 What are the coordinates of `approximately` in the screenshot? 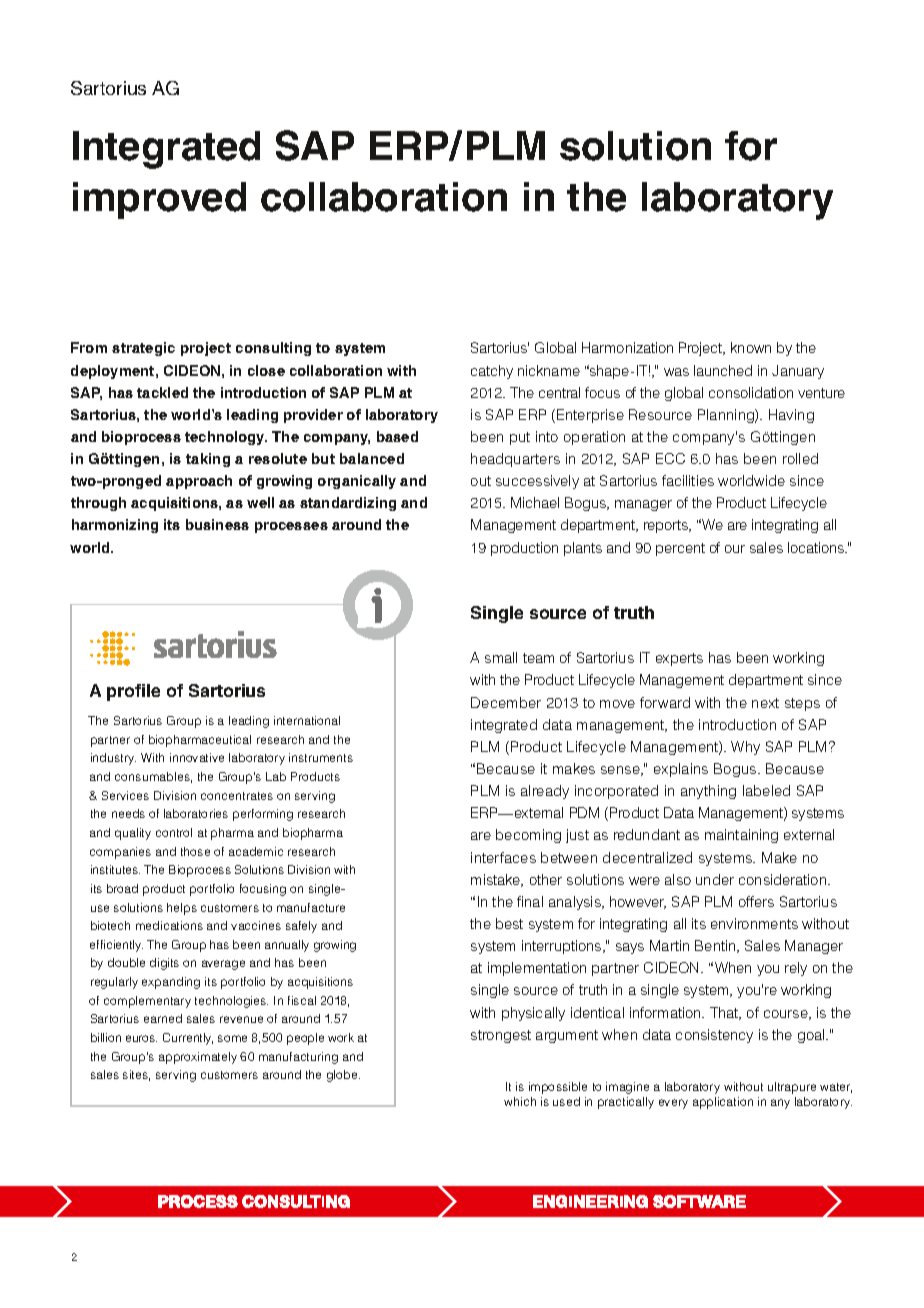 It's located at (198, 1058).
